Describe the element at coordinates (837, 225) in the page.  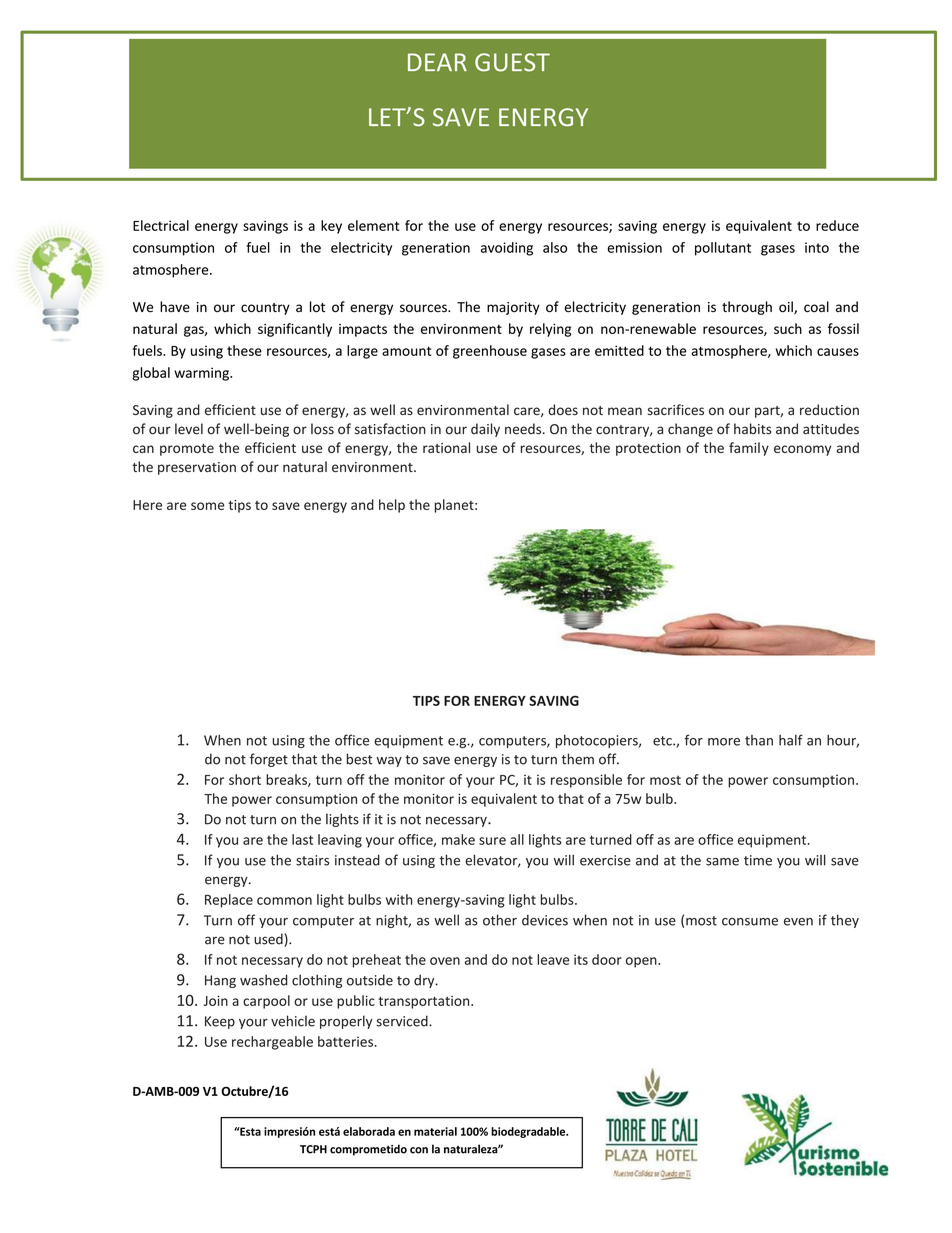
I see `reduce` at that location.
